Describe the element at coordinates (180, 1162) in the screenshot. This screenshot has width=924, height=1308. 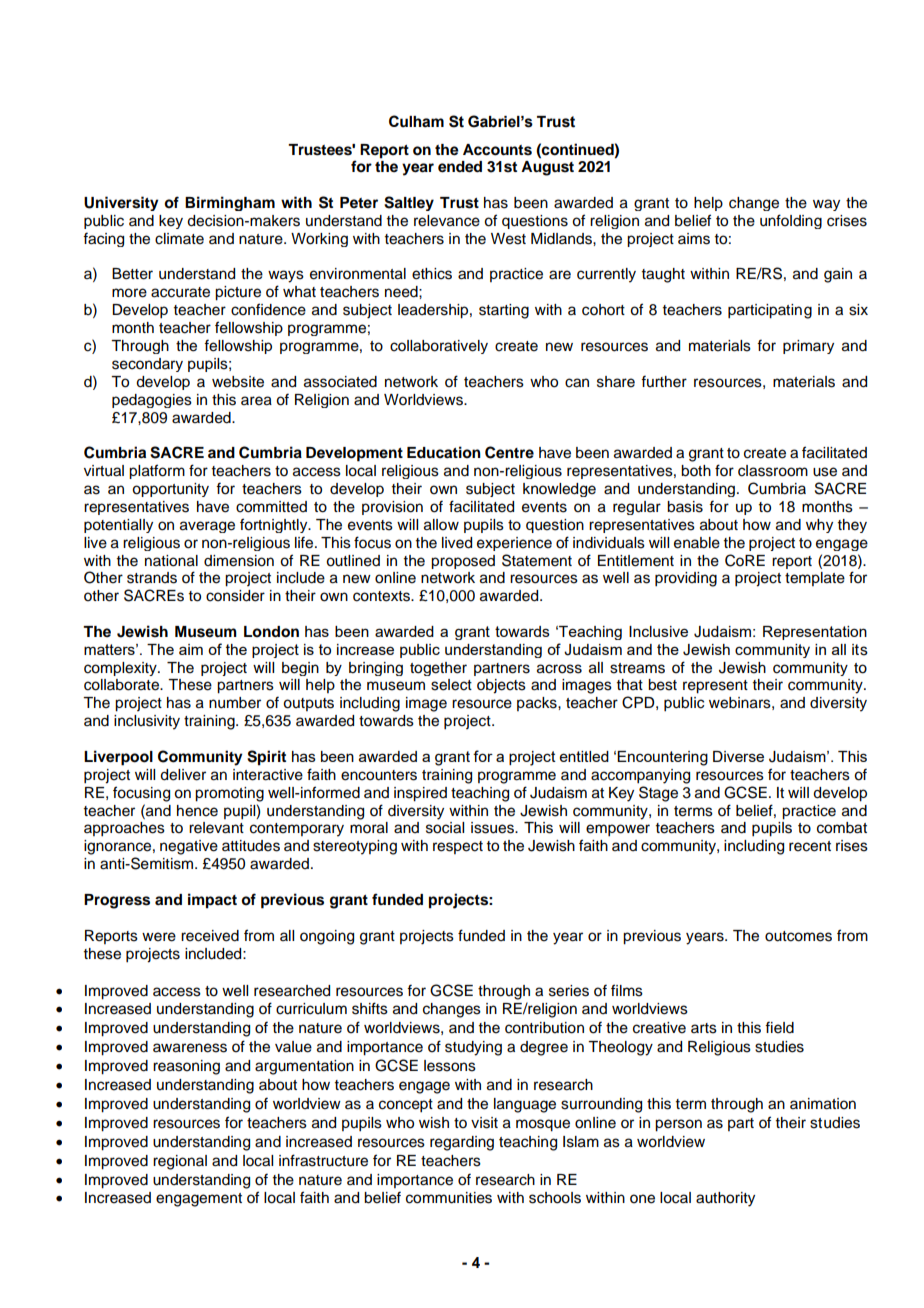
I see `regional` at that location.
